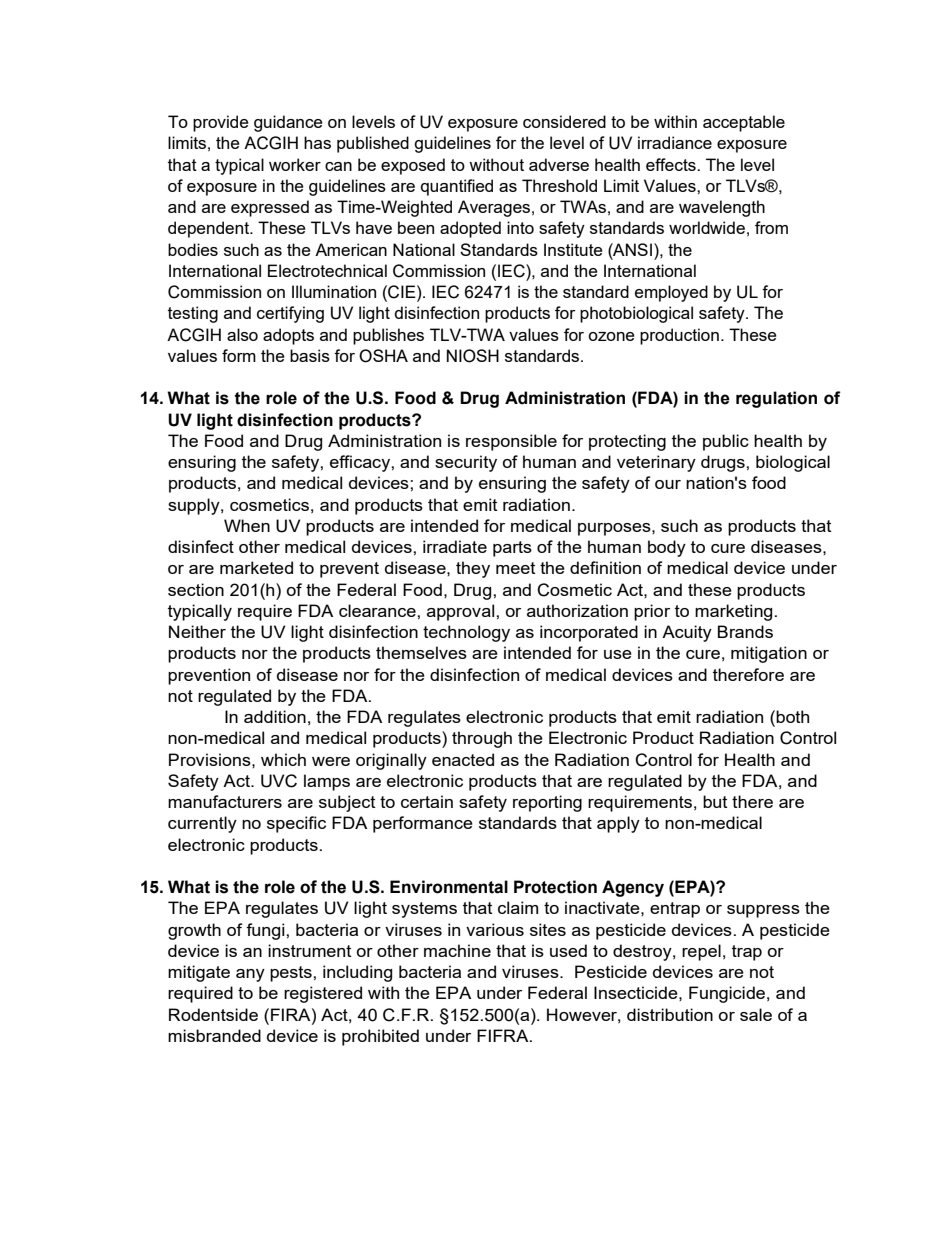 Image resolution: width=952 pixels, height=1233 pixels. I want to click on irradiance, so click(675, 142).
